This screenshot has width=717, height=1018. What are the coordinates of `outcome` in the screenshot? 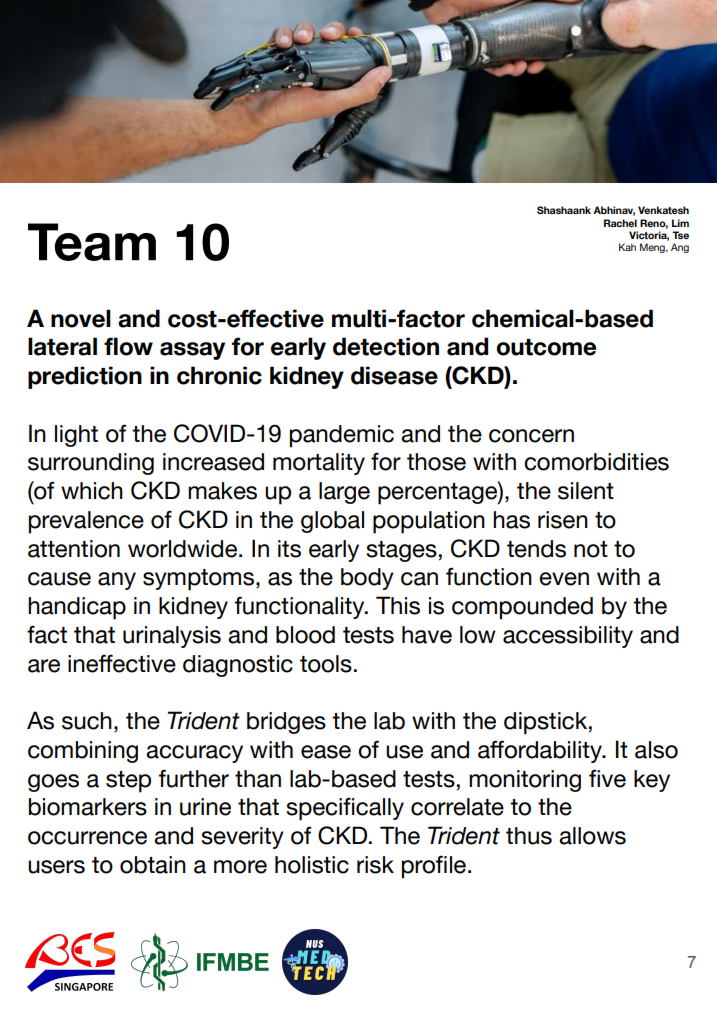 It's located at (546, 347).
